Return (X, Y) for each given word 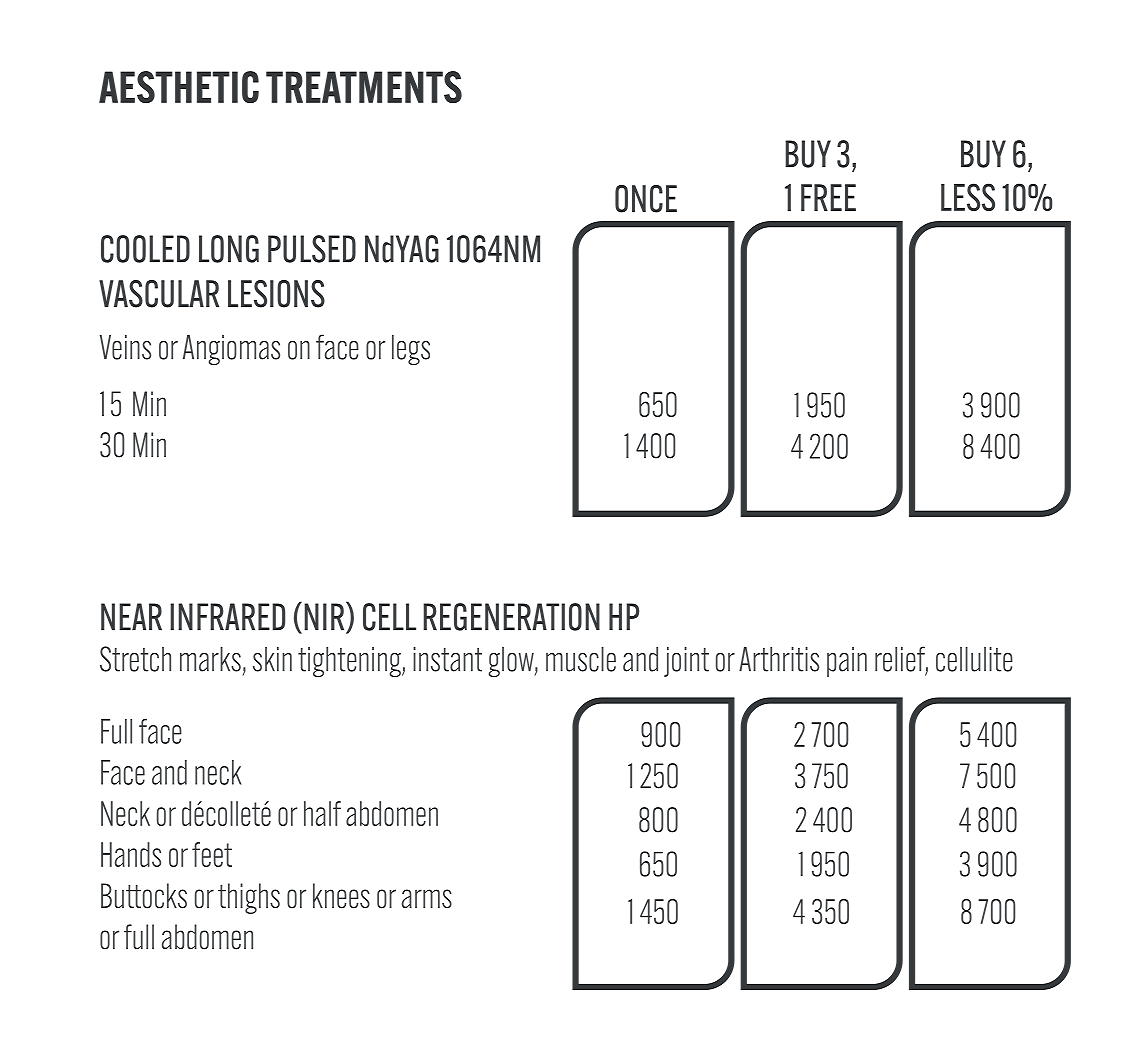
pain (847, 662)
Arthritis (779, 659)
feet (212, 854)
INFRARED (227, 617)
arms (427, 898)
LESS (968, 197)
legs (411, 350)
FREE (828, 197)
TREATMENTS (364, 87)
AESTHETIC (179, 87)
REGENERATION (511, 617)
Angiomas (231, 350)
